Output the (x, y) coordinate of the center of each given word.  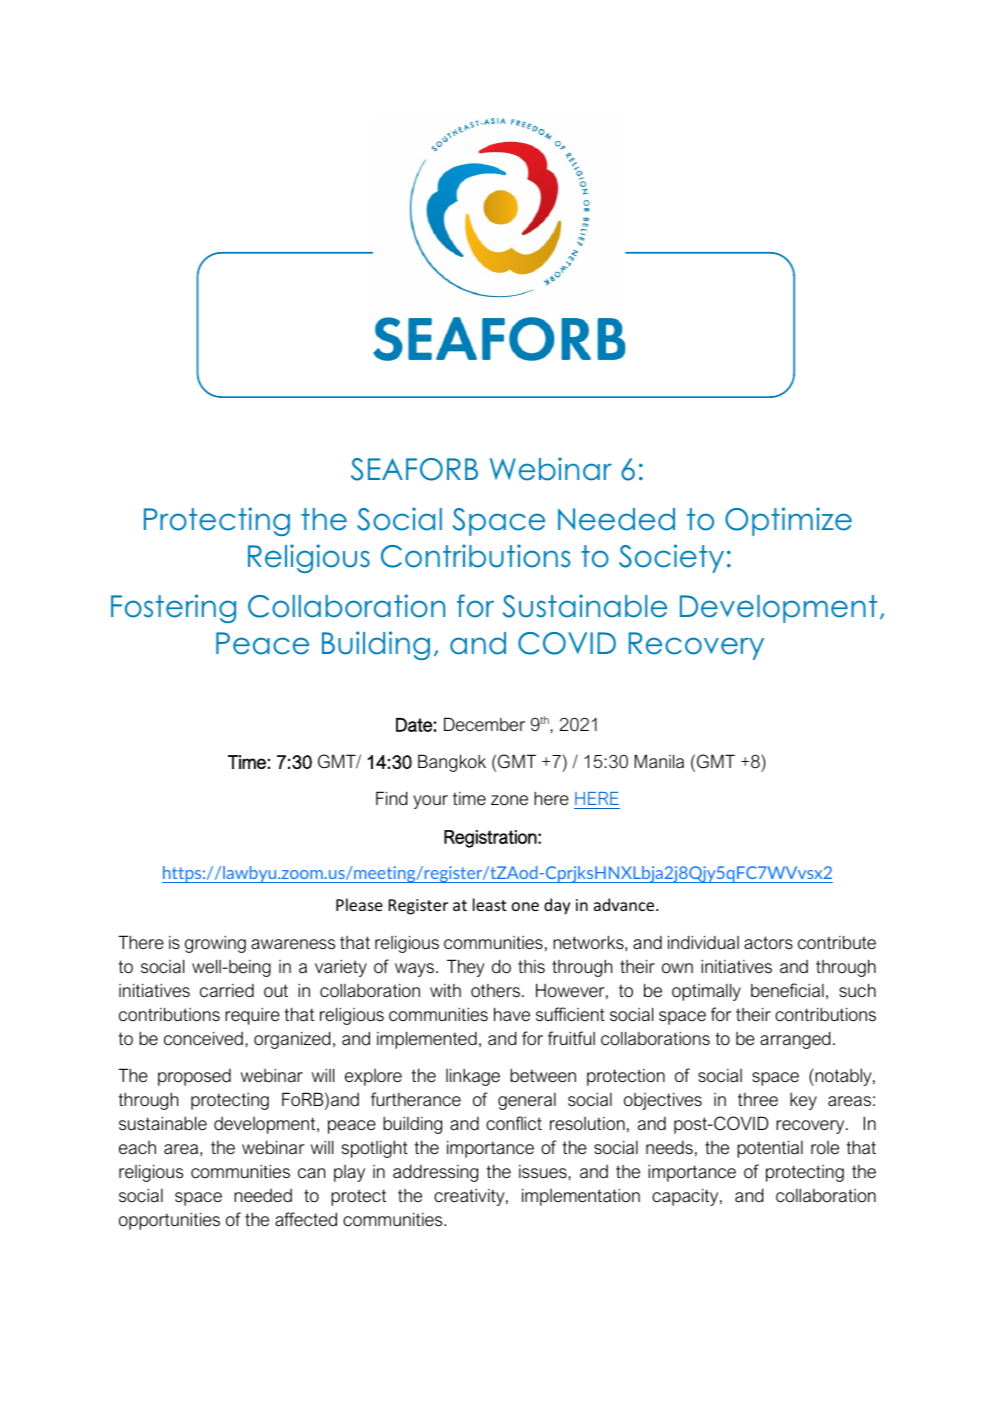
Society (671, 558)
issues (544, 1171)
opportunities (169, 1221)
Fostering (173, 608)
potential (770, 1149)
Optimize (788, 521)
